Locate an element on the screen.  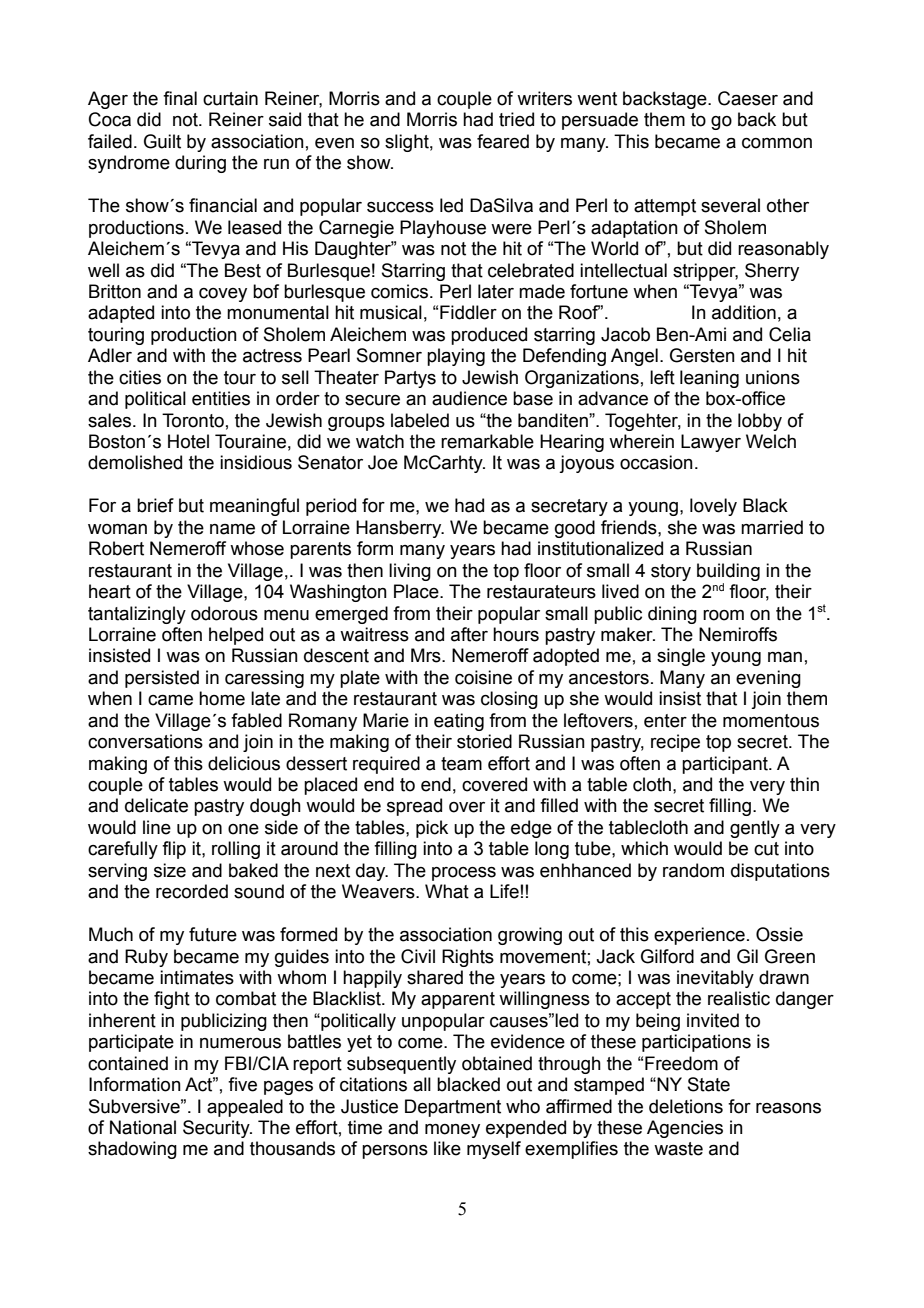
Guilt is located at coordinates (162, 141).
